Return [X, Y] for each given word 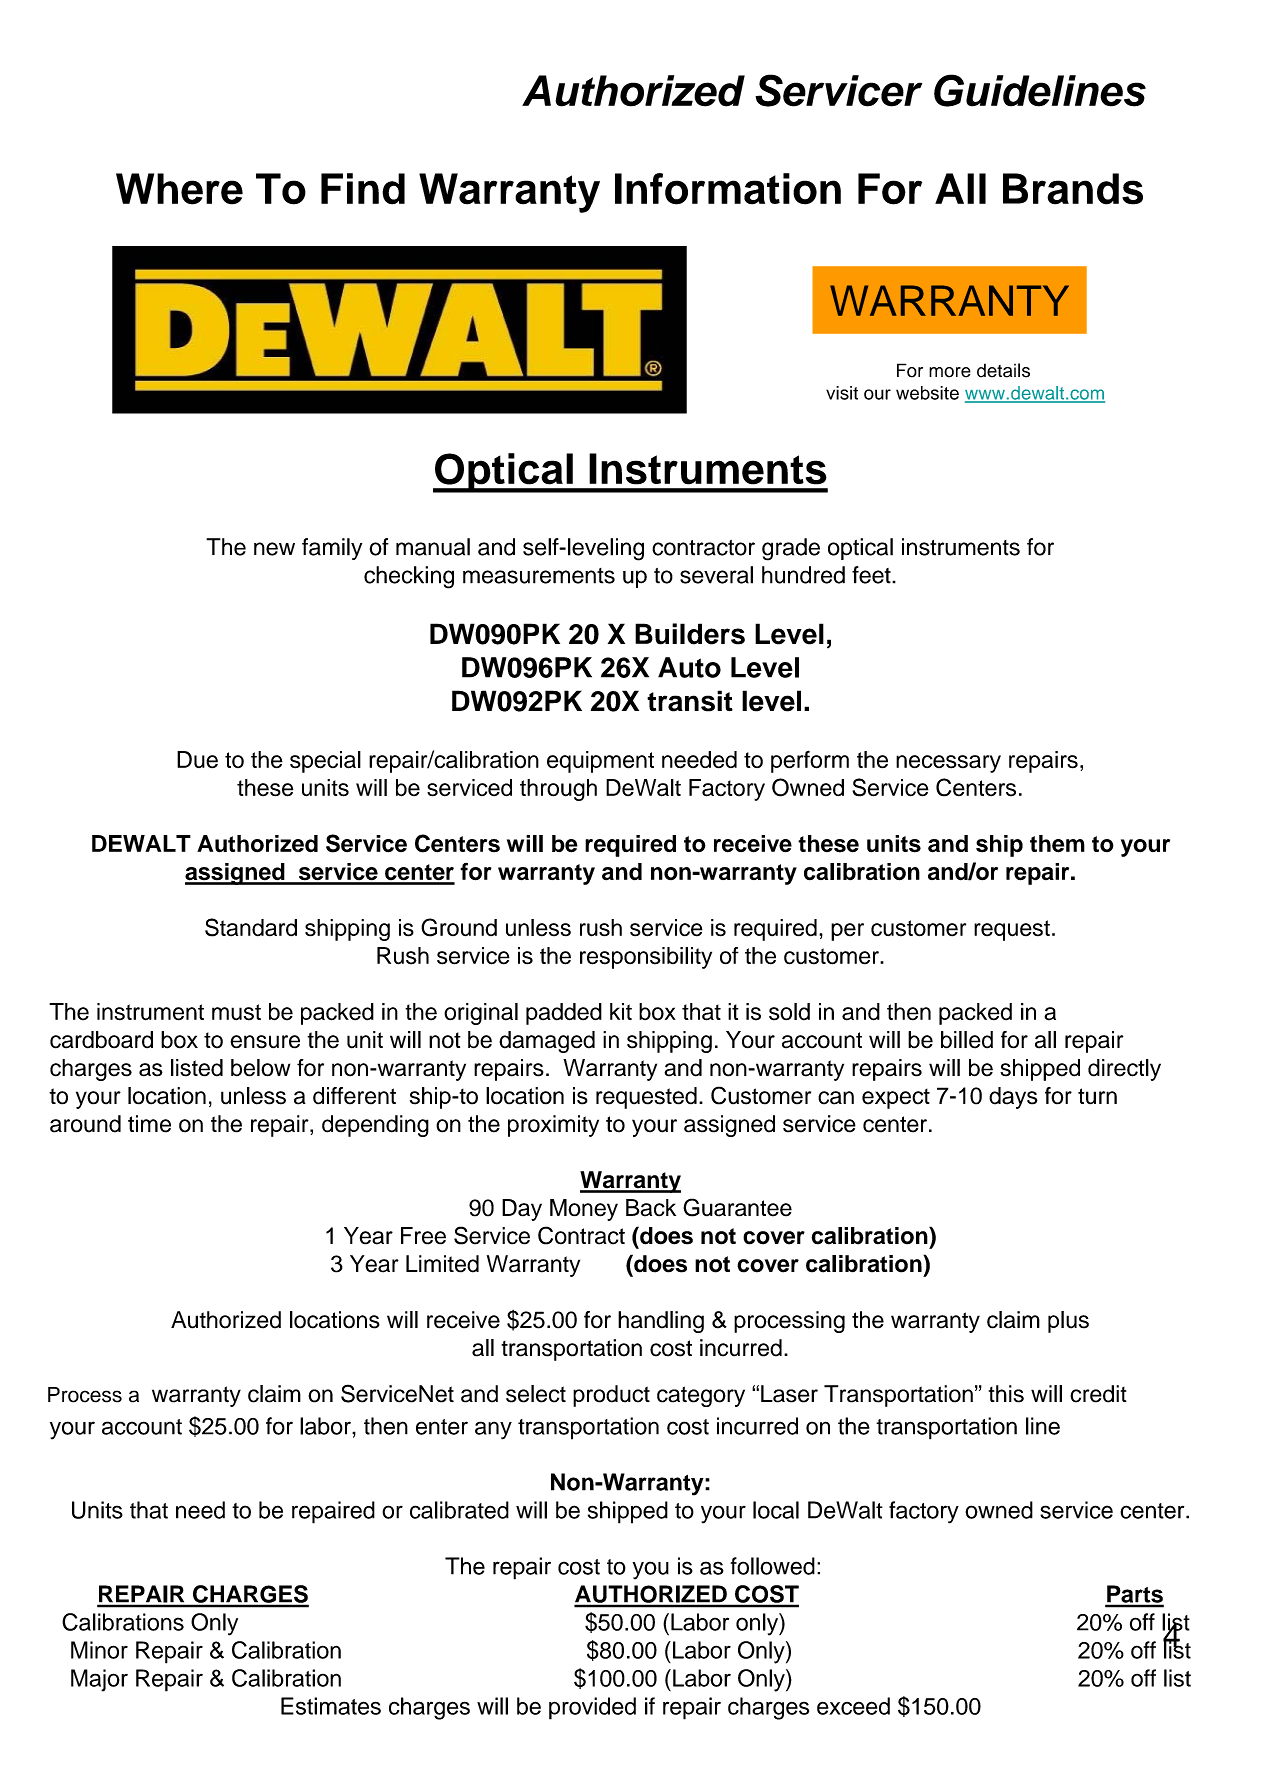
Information [728, 189]
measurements [539, 576]
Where [179, 189]
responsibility [646, 958]
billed [967, 1040]
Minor [99, 1650]
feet [872, 575]
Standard [251, 927]
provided [592, 1708]
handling [661, 1322]
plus [1068, 1322]
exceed [853, 1706]
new [274, 549]
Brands [1073, 189]
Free [423, 1236]
